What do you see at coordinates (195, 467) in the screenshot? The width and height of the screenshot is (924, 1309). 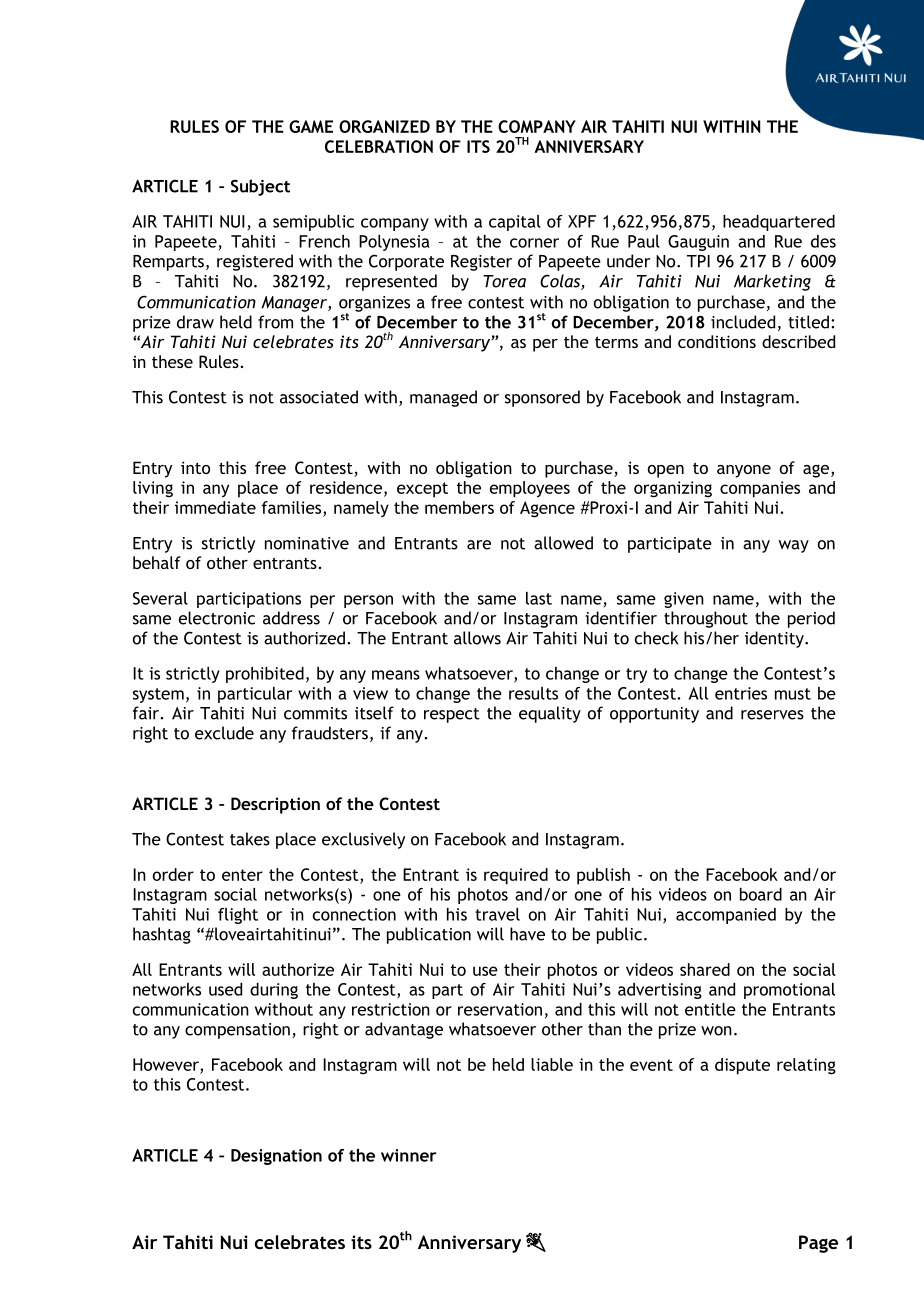 I see `into` at bounding box center [195, 467].
